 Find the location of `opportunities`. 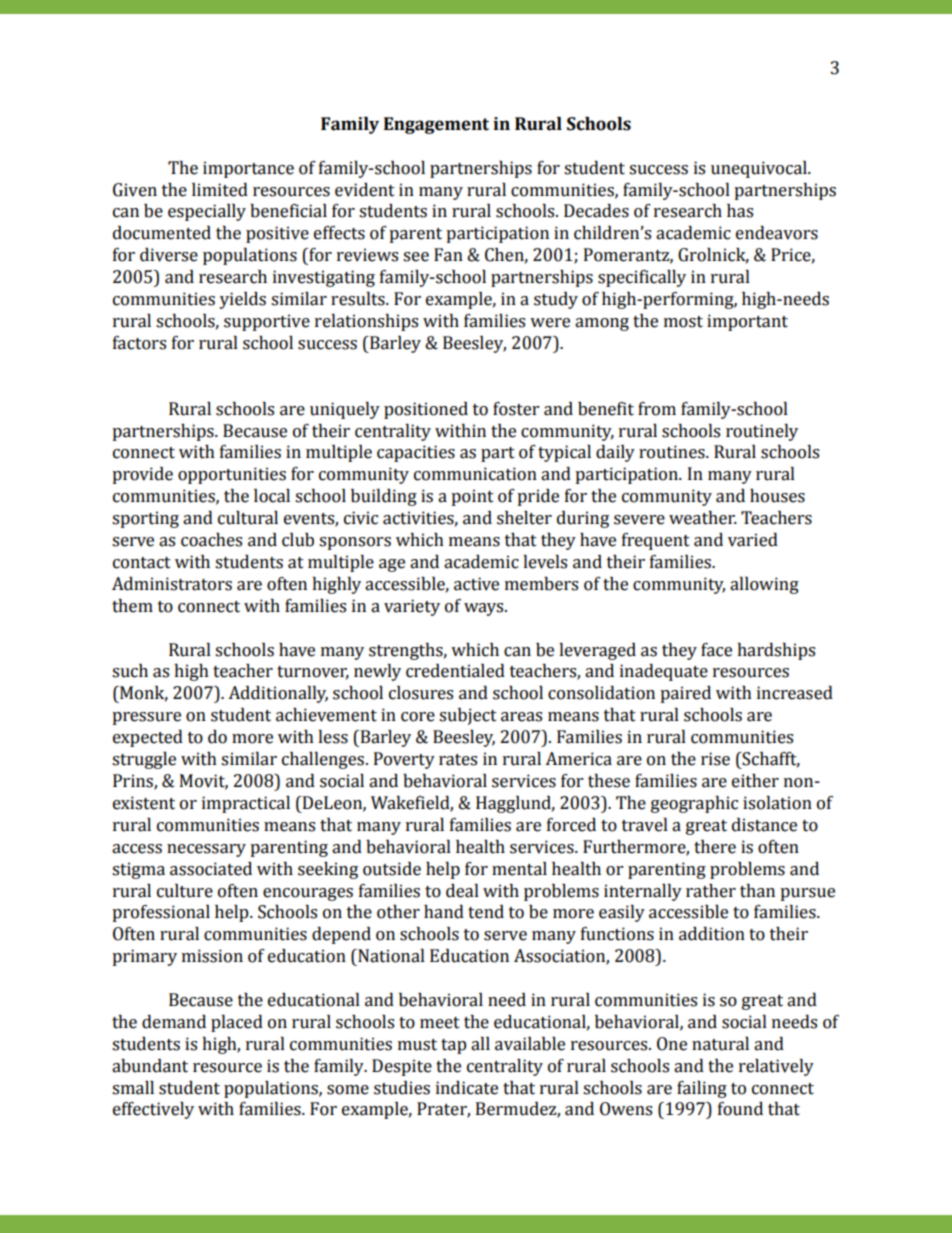

opportunities is located at coordinates (232, 475).
